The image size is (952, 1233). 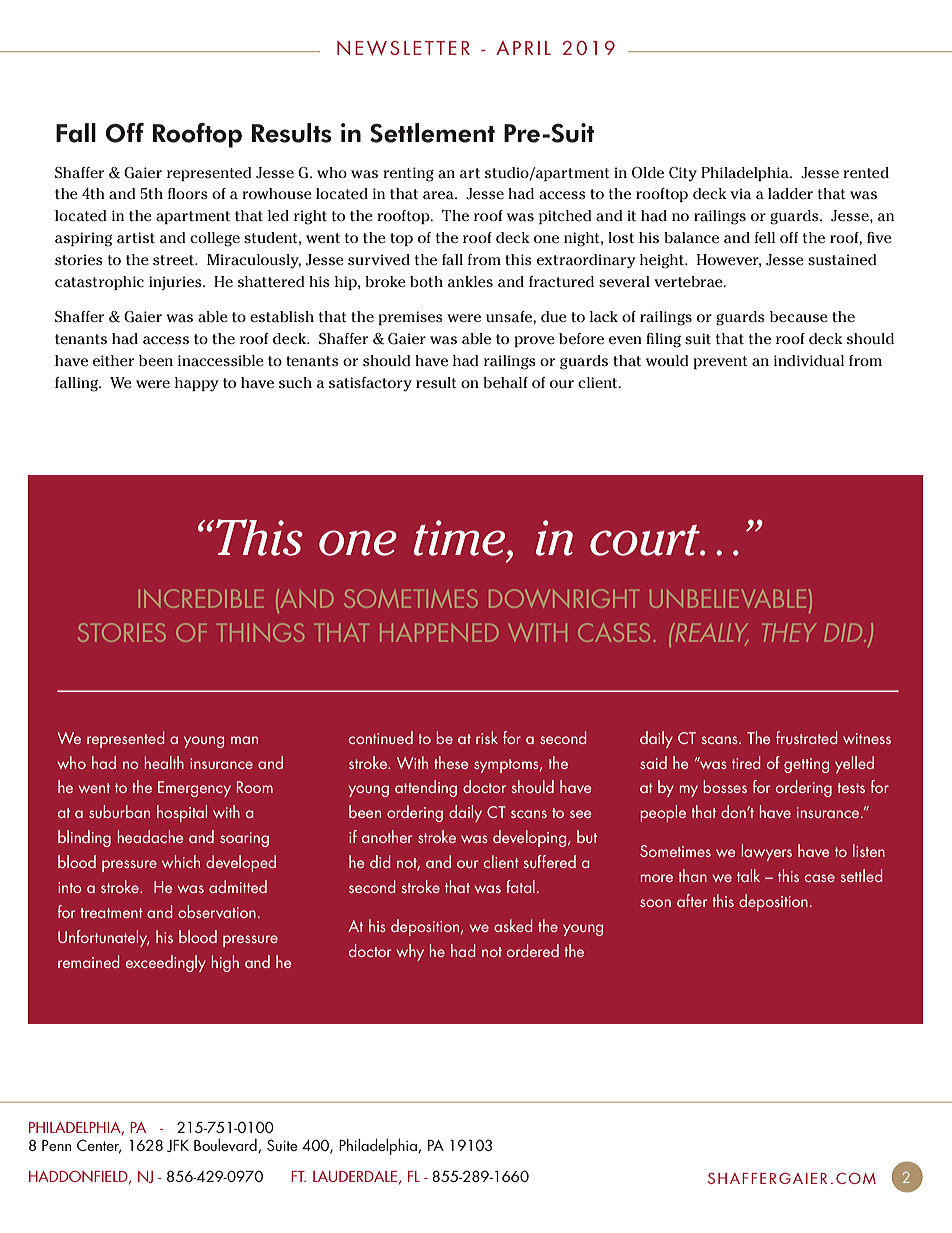 I want to click on rented, so click(x=866, y=172).
